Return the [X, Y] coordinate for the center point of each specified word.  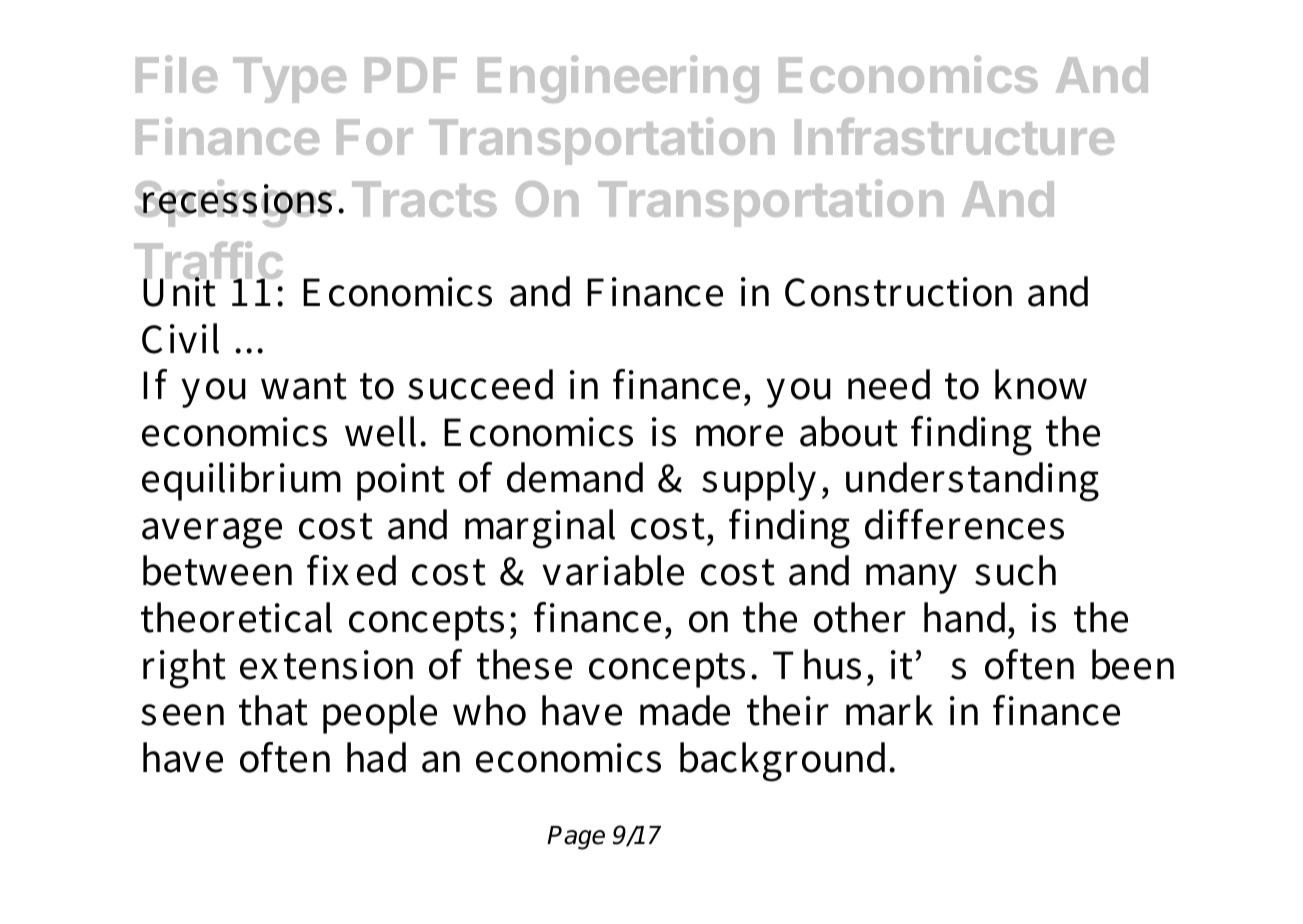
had [376, 757]
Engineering [618, 79]
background [785, 762]
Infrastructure [954, 136]
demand [575, 477]
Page [576, 838]
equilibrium [241, 481]
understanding [972, 482]
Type [289, 80]
